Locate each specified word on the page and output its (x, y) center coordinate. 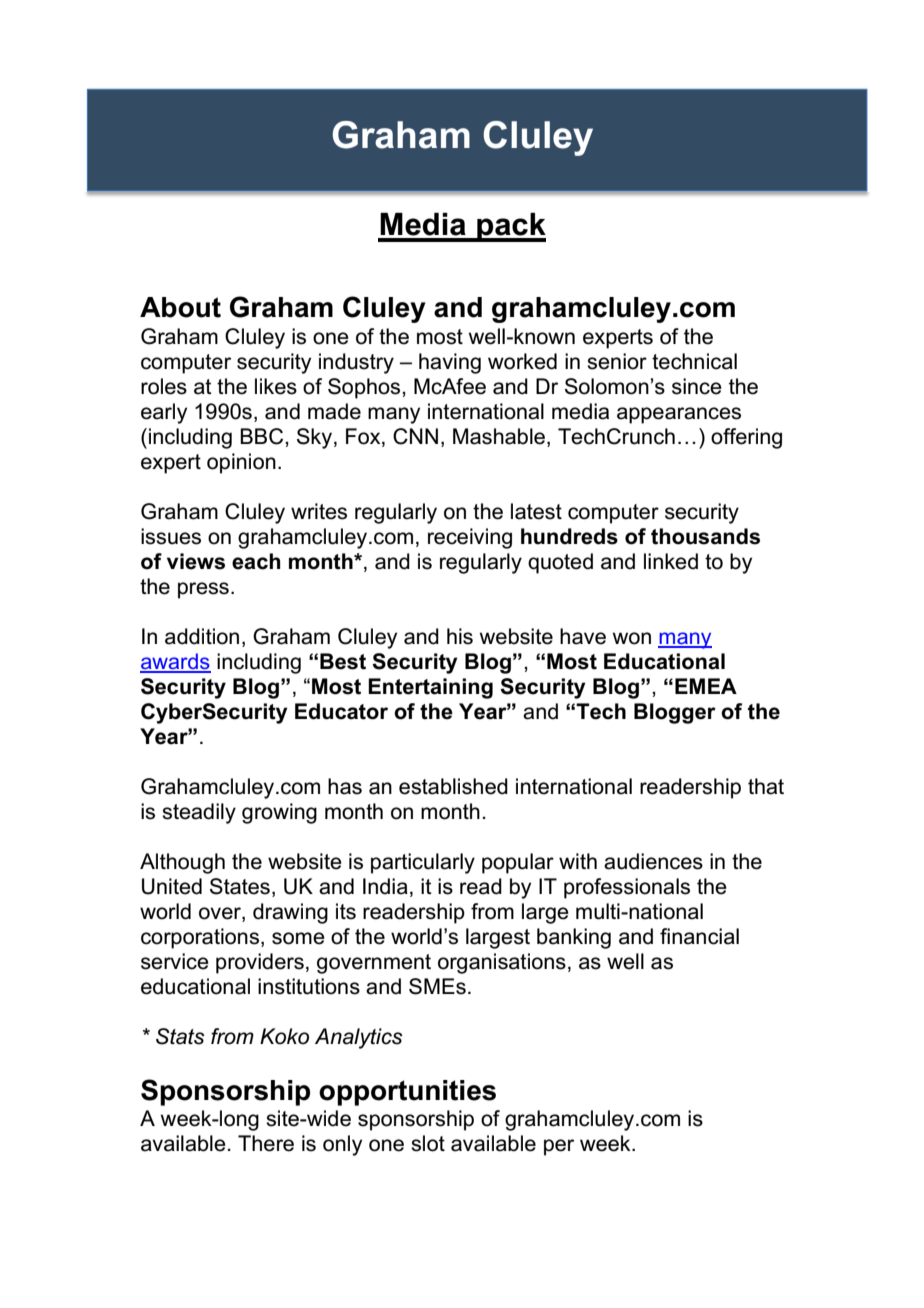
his (460, 636)
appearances (679, 415)
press (203, 590)
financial (699, 936)
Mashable (499, 436)
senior (617, 361)
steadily (199, 813)
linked (671, 561)
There (266, 1143)
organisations (502, 963)
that (766, 786)
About (180, 307)
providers (260, 963)
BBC (263, 436)
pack (510, 227)
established (453, 786)
